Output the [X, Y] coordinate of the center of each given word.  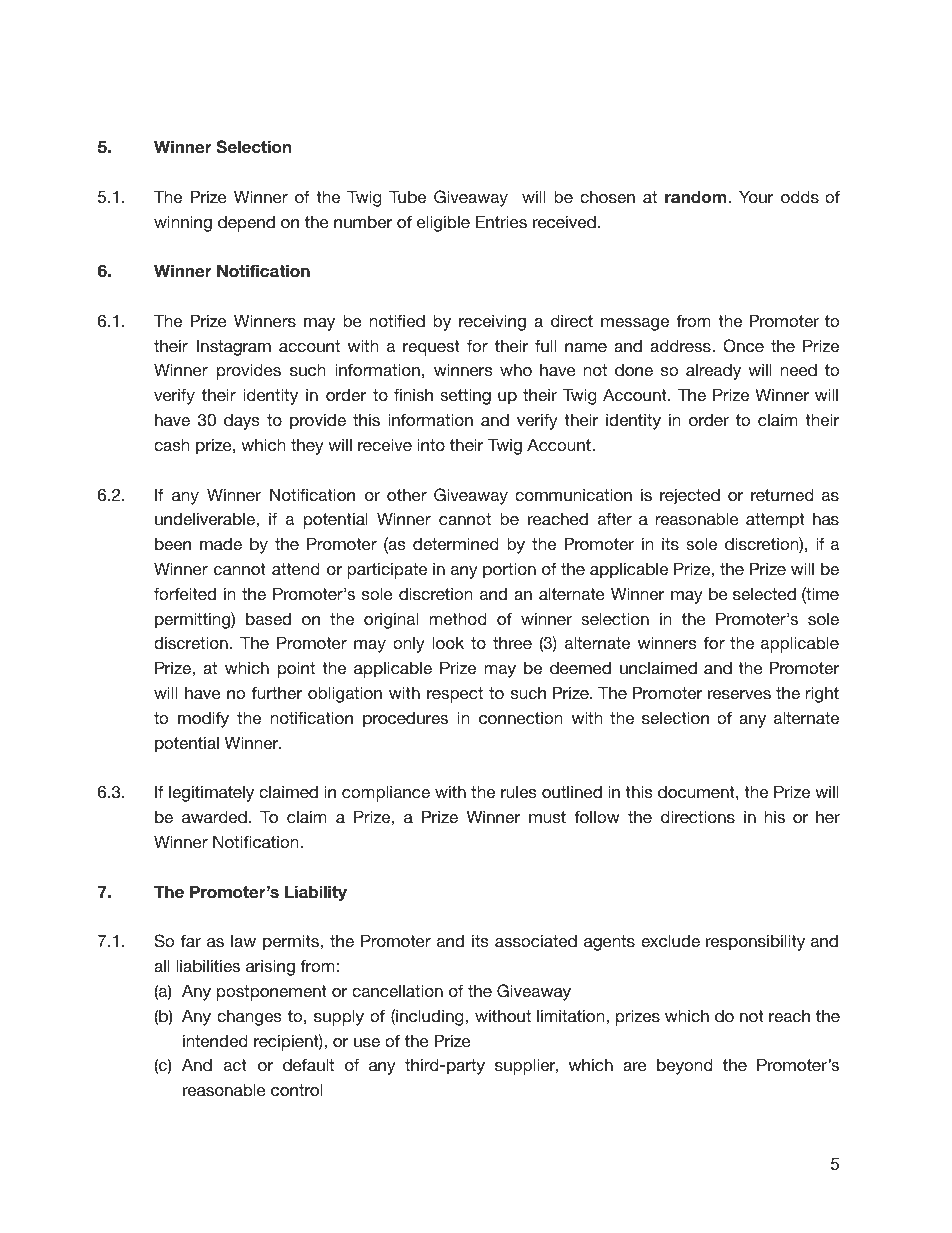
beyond [685, 1066]
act [235, 1065]
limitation [572, 1015]
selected [764, 593]
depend [246, 223]
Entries [501, 221]
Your [756, 196]
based [268, 618]
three [512, 642]
